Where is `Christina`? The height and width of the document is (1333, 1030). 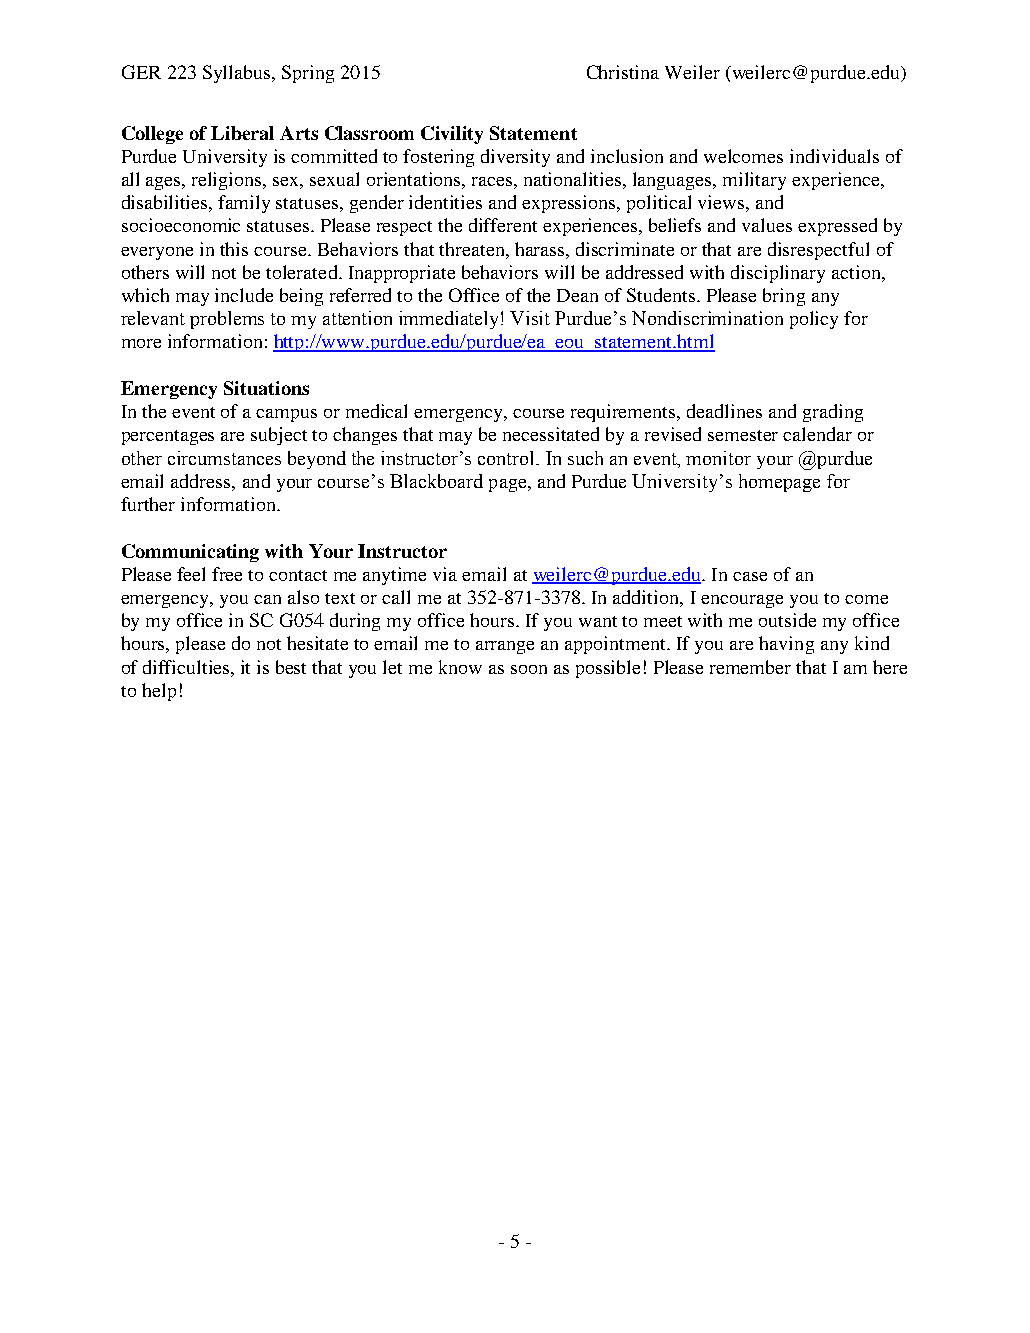 Christina is located at coordinates (623, 72).
